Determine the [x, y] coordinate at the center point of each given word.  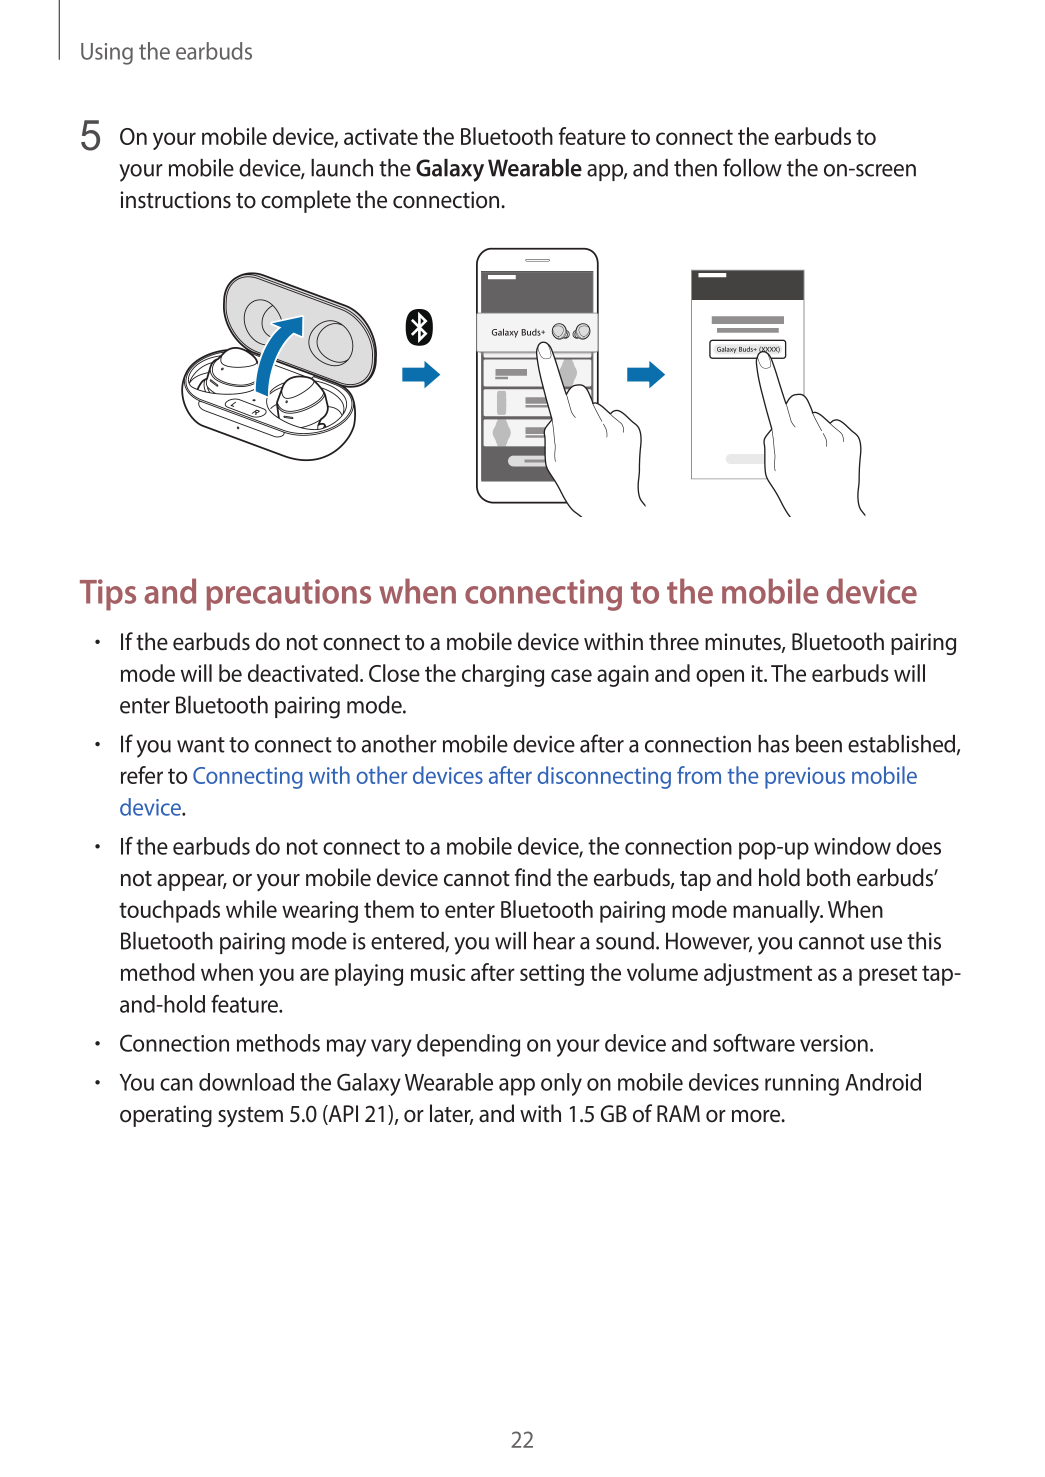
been [819, 744]
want [201, 745]
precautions [288, 595]
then [695, 168]
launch [342, 168]
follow [752, 167]
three [674, 641]
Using [107, 54]
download [246, 1082]
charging [503, 675]
